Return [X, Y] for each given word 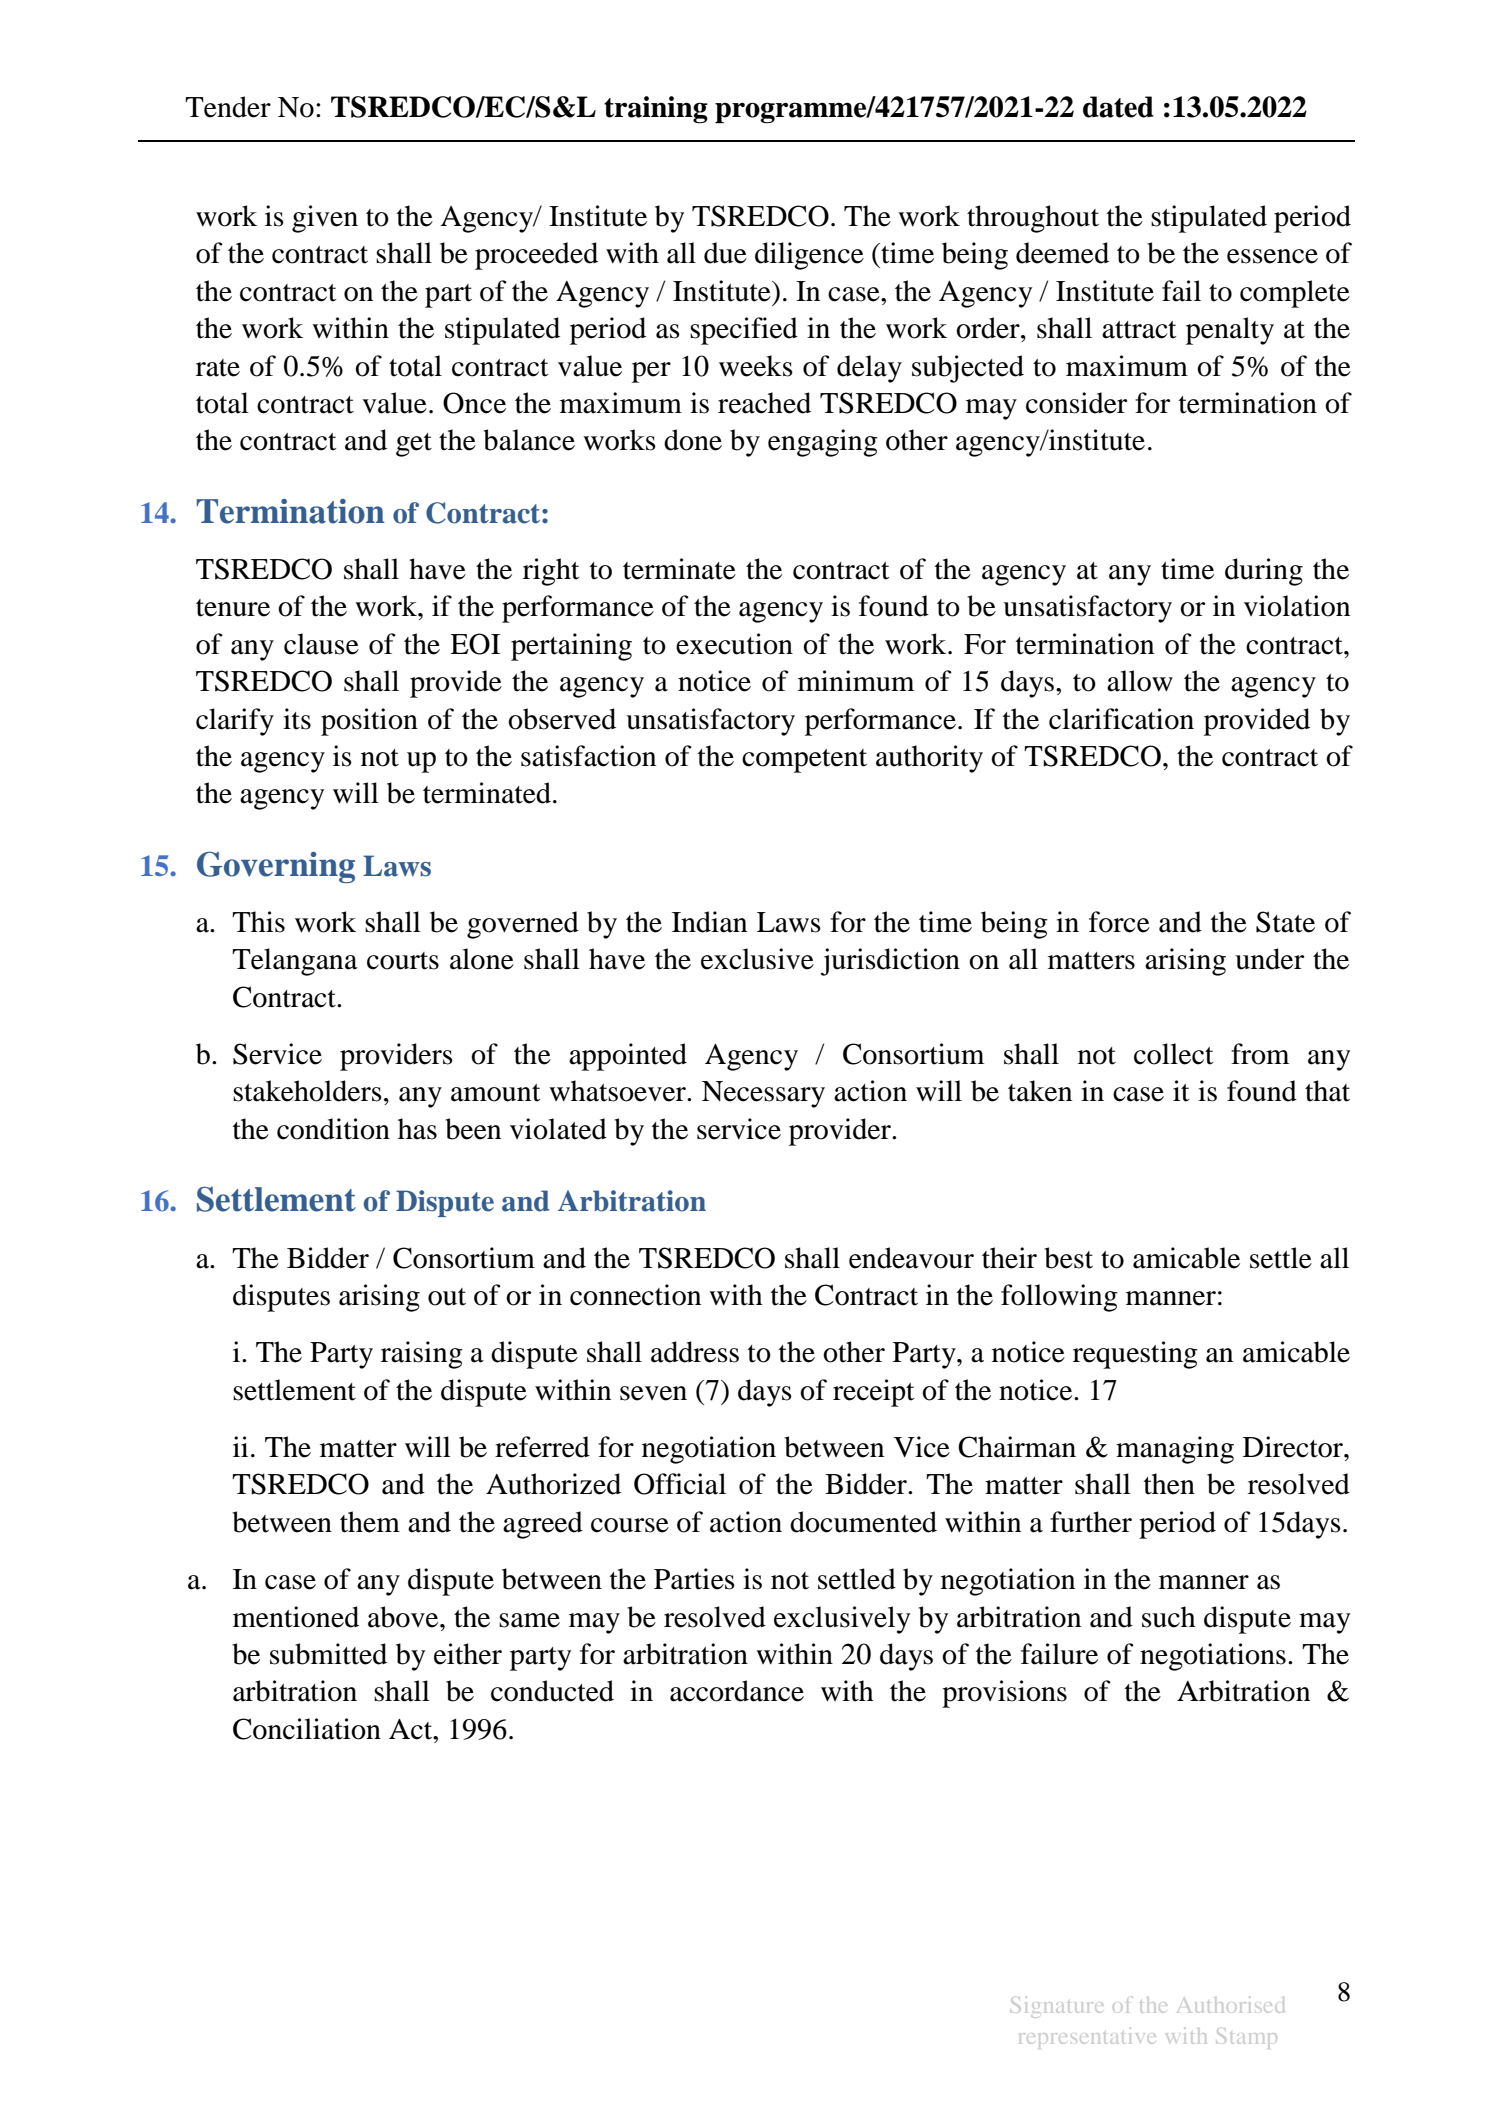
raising [422, 1355]
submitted [328, 1654]
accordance [737, 1691]
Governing [276, 867]
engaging [823, 443]
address [695, 1352]
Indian [709, 922]
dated [1118, 107]
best [1068, 1258]
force [1119, 922]
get [414, 445]
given [325, 219]
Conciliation [307, 1729]
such [1169, 1617]
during [1264, 572]
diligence [809, 256]
